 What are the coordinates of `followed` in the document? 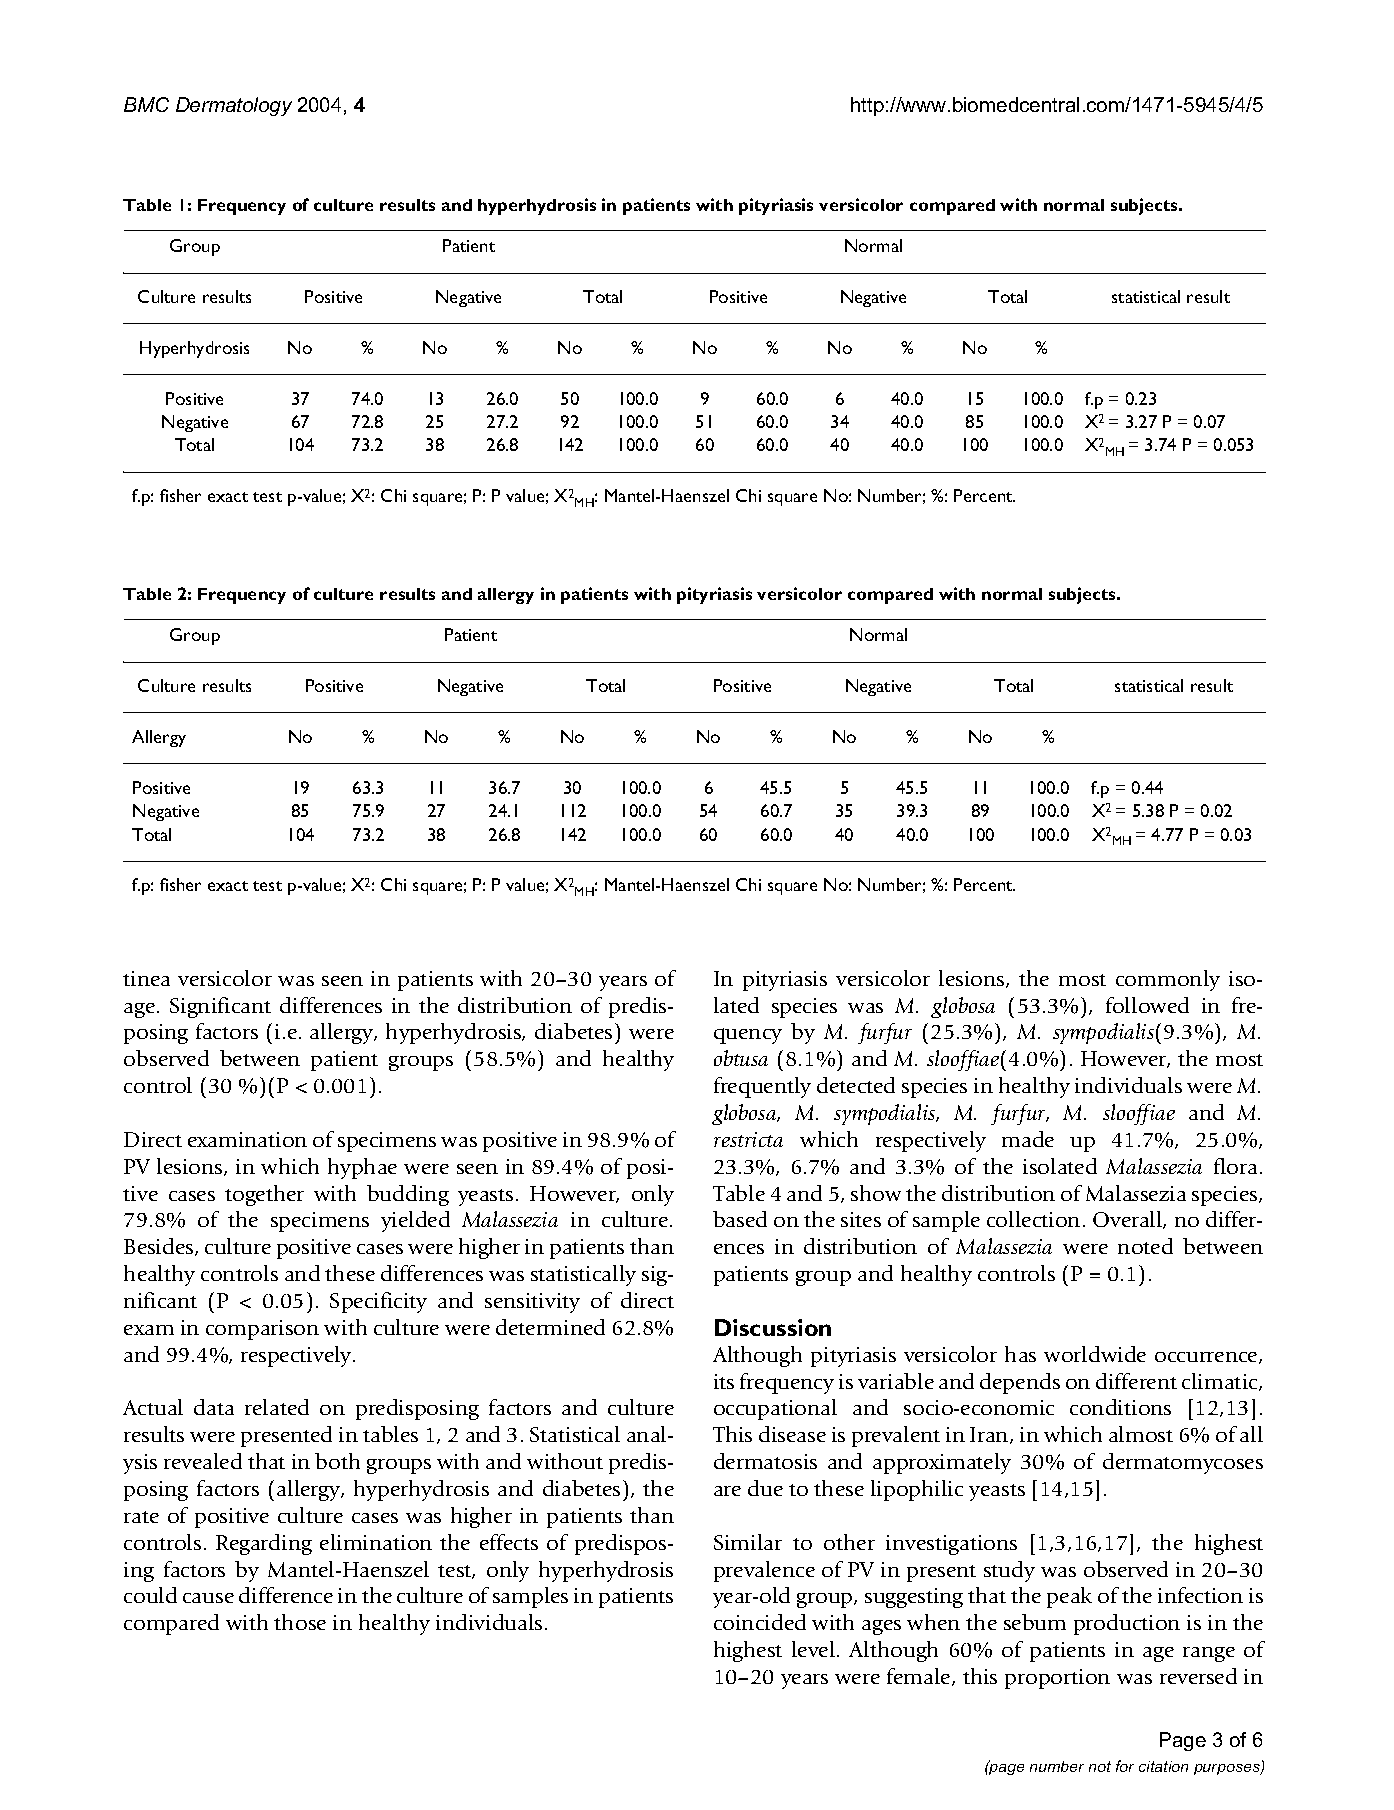 It's located at (1147, 1005).
